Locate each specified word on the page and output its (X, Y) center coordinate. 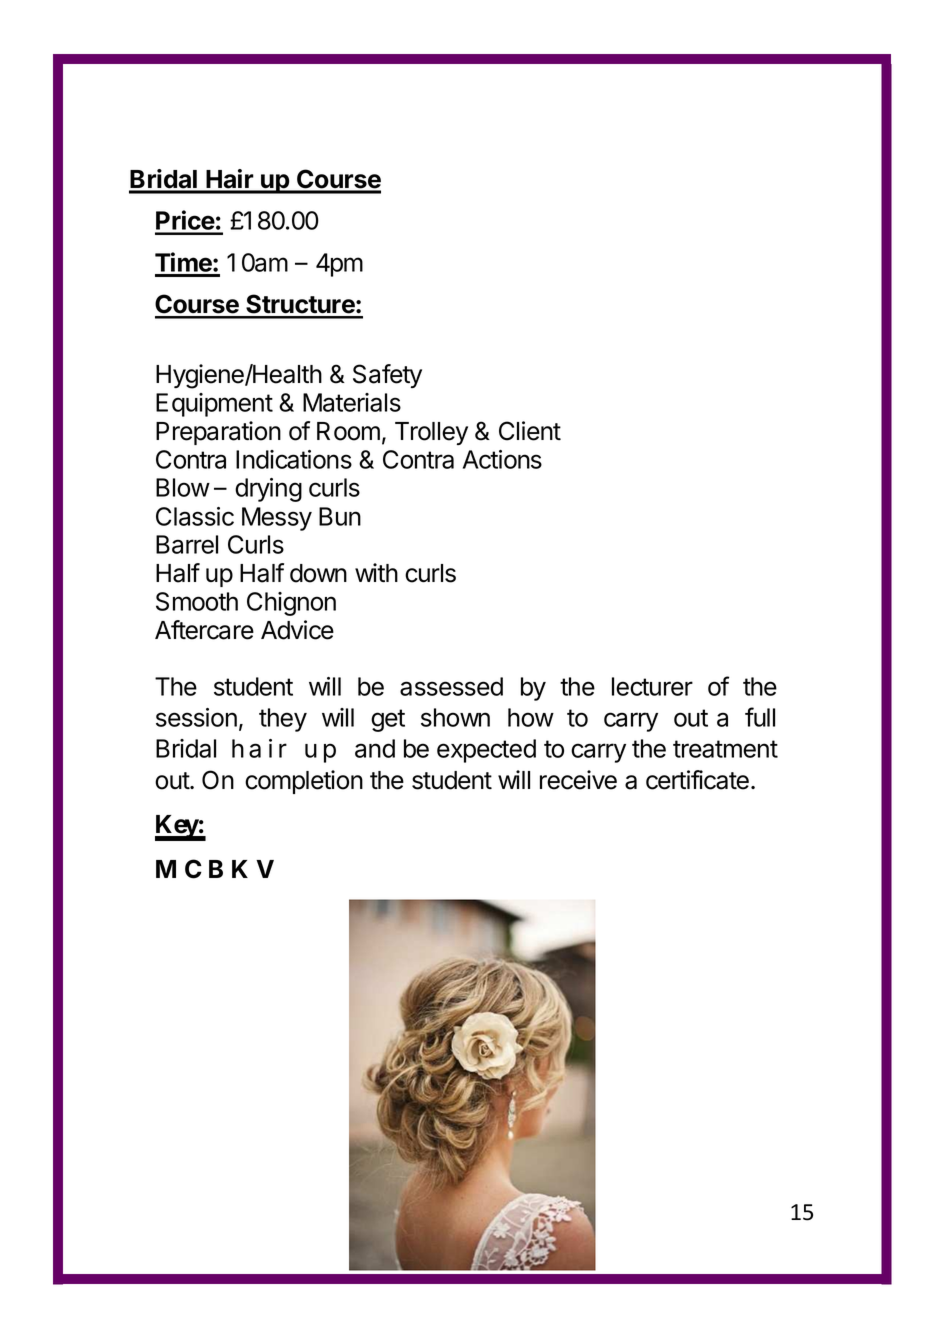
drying (268, 490)
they (283, 720)
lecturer (652, 686)
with (376, 572)
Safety (387, 376)
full (760, 717)
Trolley (431, 433)
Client (530, 431)
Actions (502, 459)
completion (304, 782)
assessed (451, 686)
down (318, 573)
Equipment (214, 405)
